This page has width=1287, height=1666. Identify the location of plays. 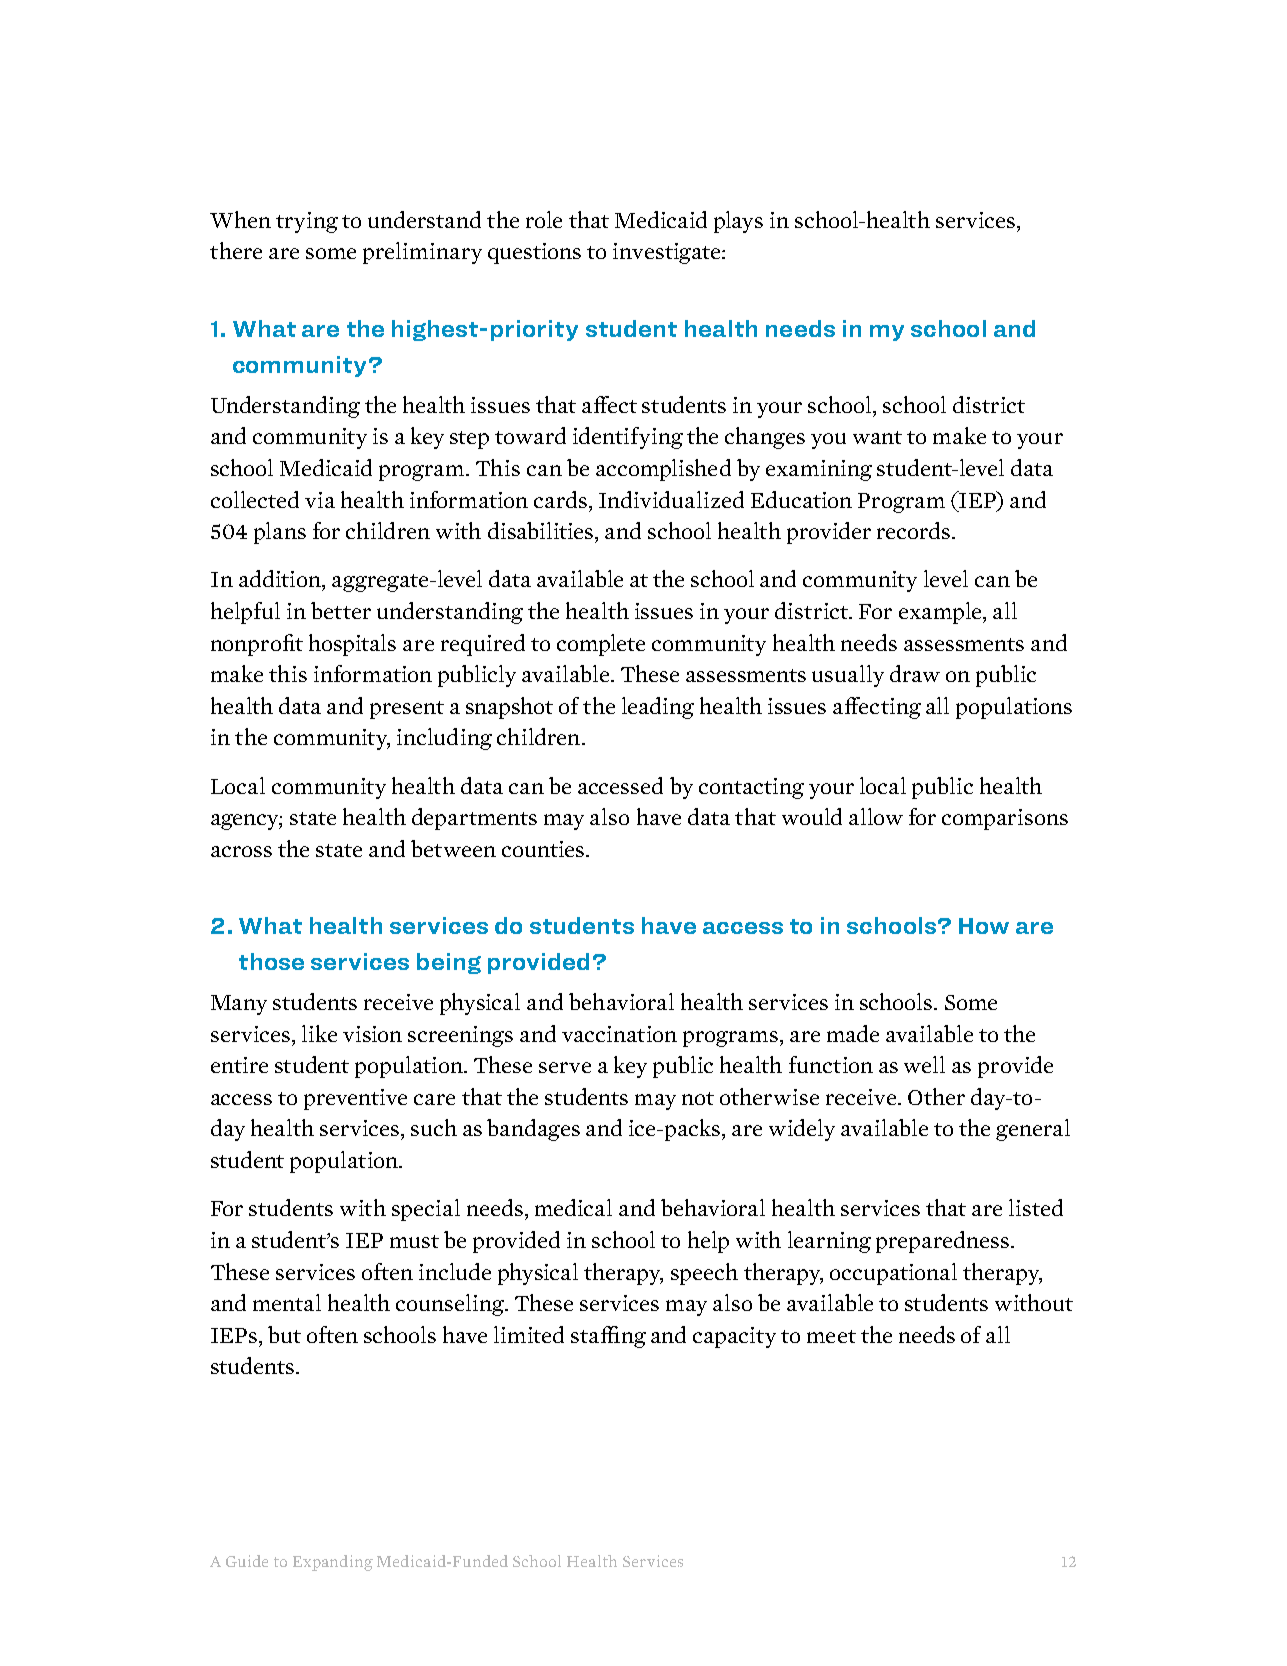
(738, 222).
